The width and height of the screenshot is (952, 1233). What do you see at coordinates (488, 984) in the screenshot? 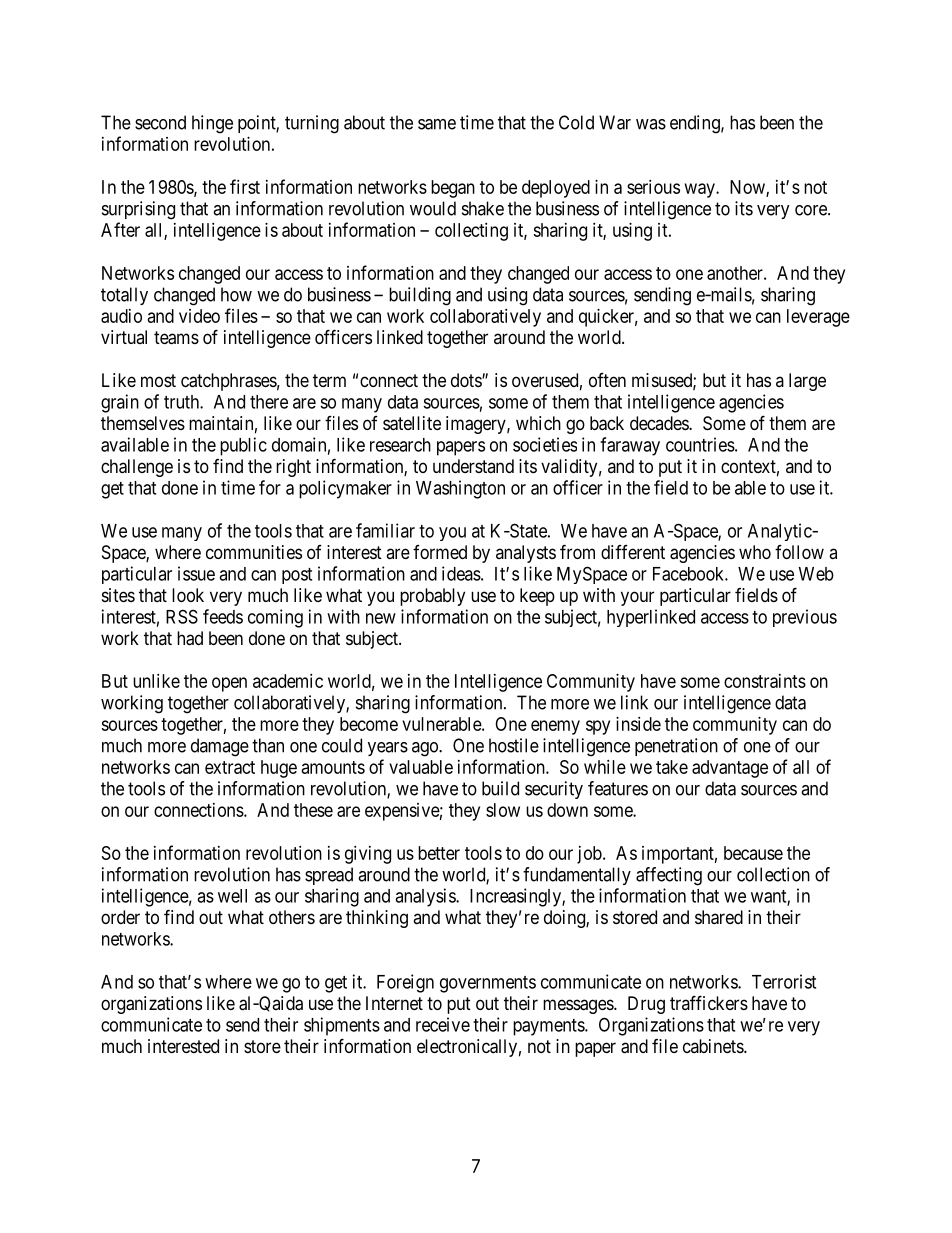
I see `governments` at bounding box center [488, 984].
